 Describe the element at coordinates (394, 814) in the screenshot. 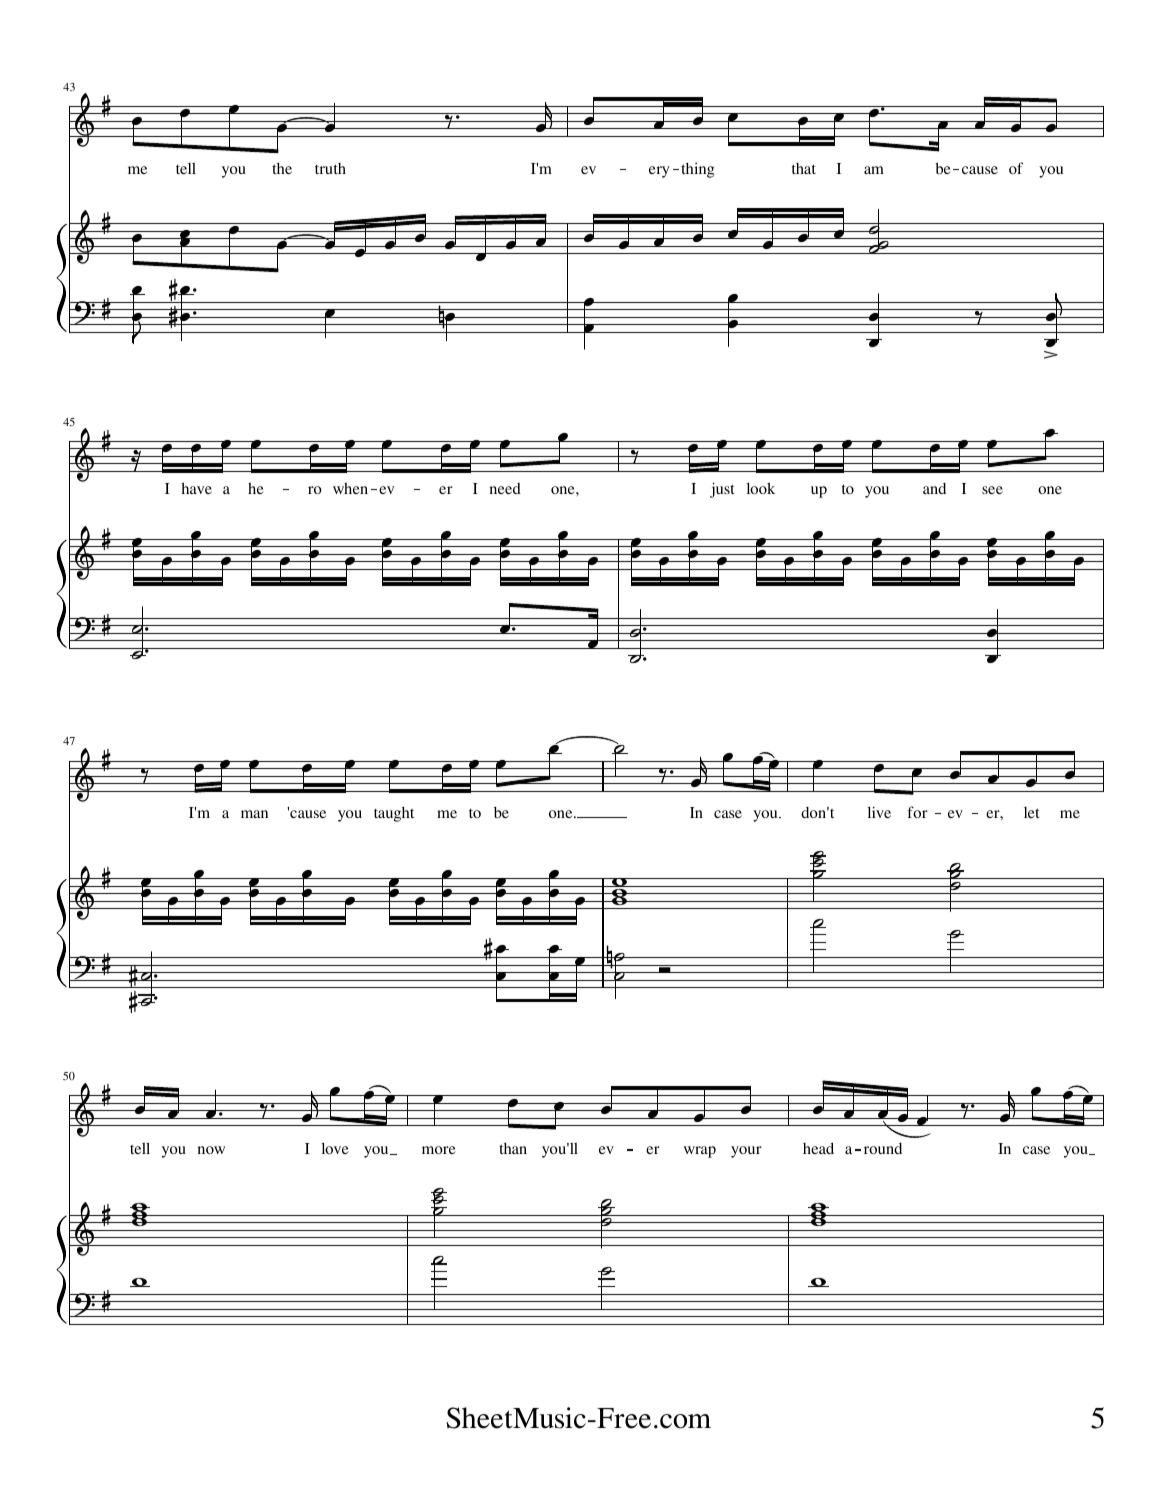

I see `taught` at that location.
